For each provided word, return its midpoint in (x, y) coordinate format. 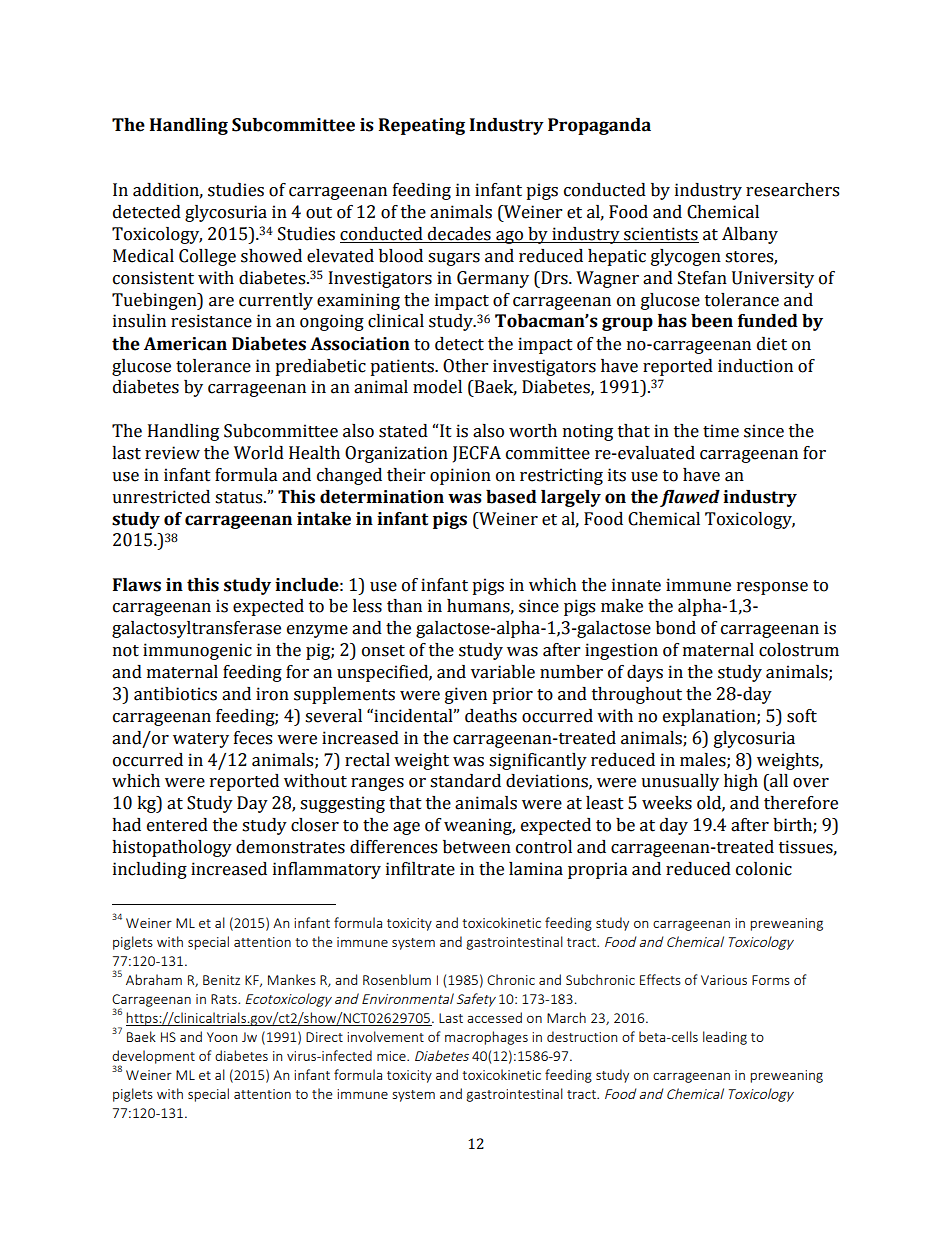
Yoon (222, 1037)
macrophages (486, 1038)
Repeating (422, 126)
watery (201, 740)
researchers (792, 190)
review (172, 453)
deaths (491, 716)
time (721, 431)
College (207, 257)
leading (725, 1038)
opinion (460, 476)
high (741, 782)
